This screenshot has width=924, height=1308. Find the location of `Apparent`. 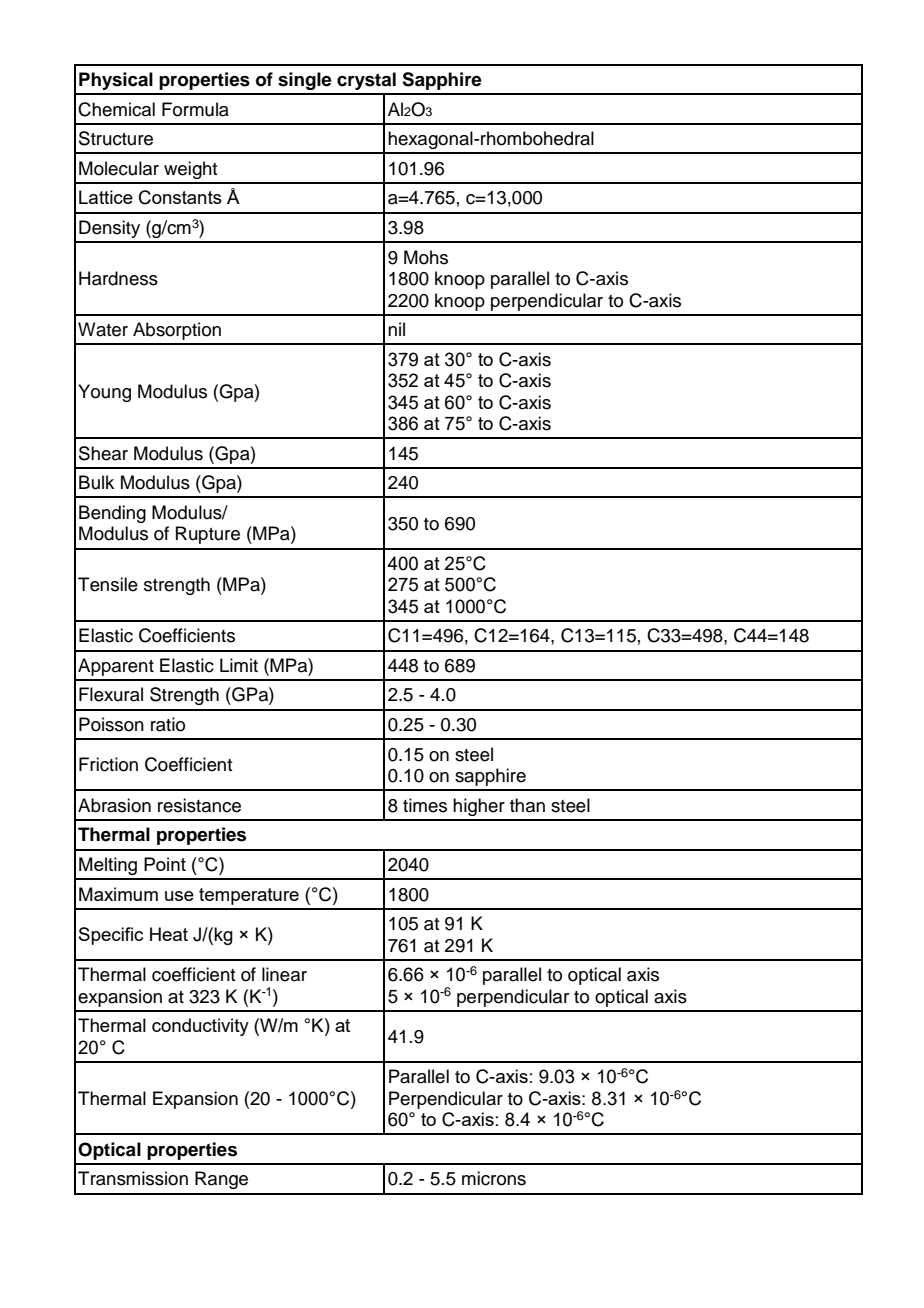

Apparent is located at coordinates (116, 667).
